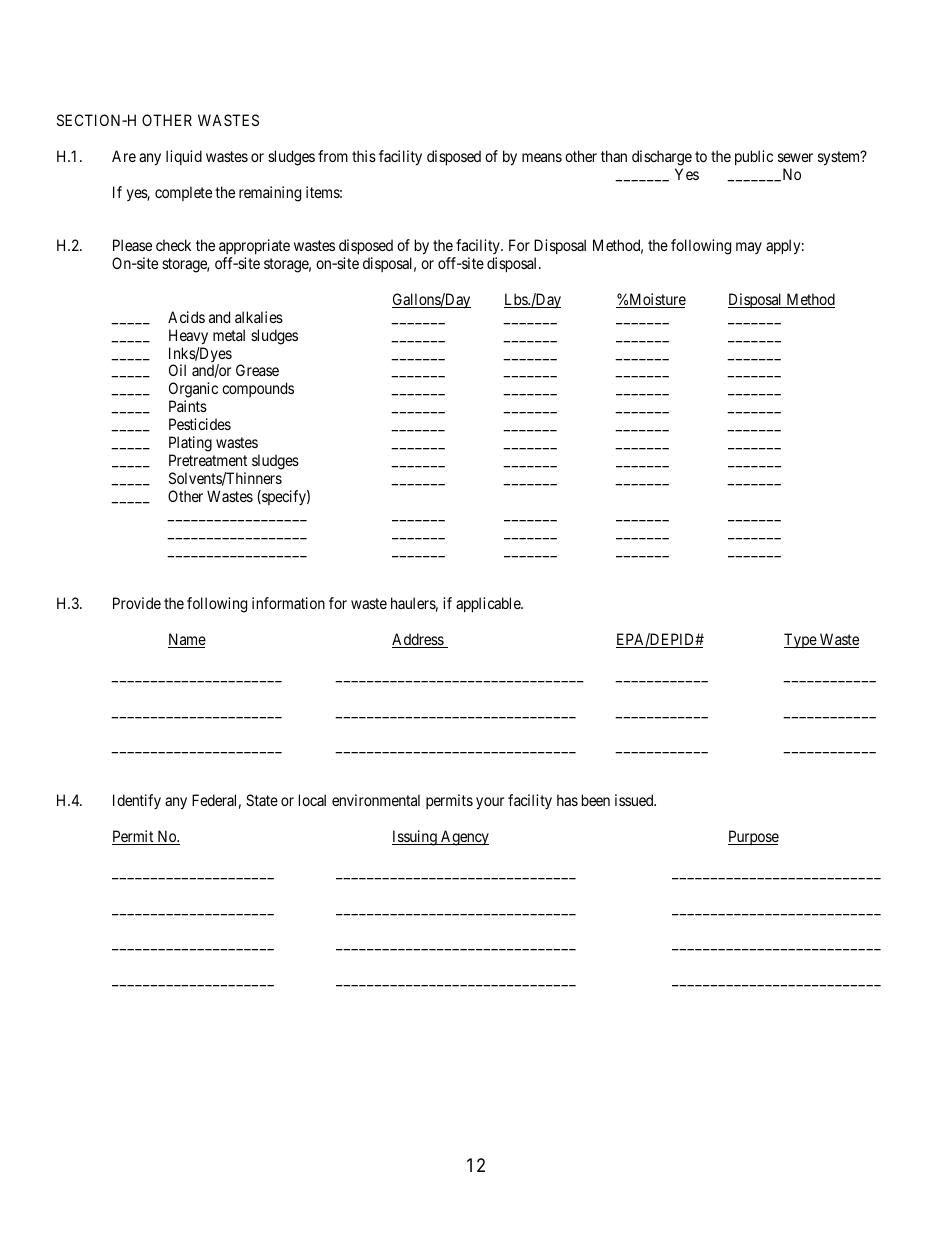 This screenshot has height=1233, width=952. What do you see at coordinates (183, 193) in the screenshot?
I see `complete` at bounding box center [183, 193].
